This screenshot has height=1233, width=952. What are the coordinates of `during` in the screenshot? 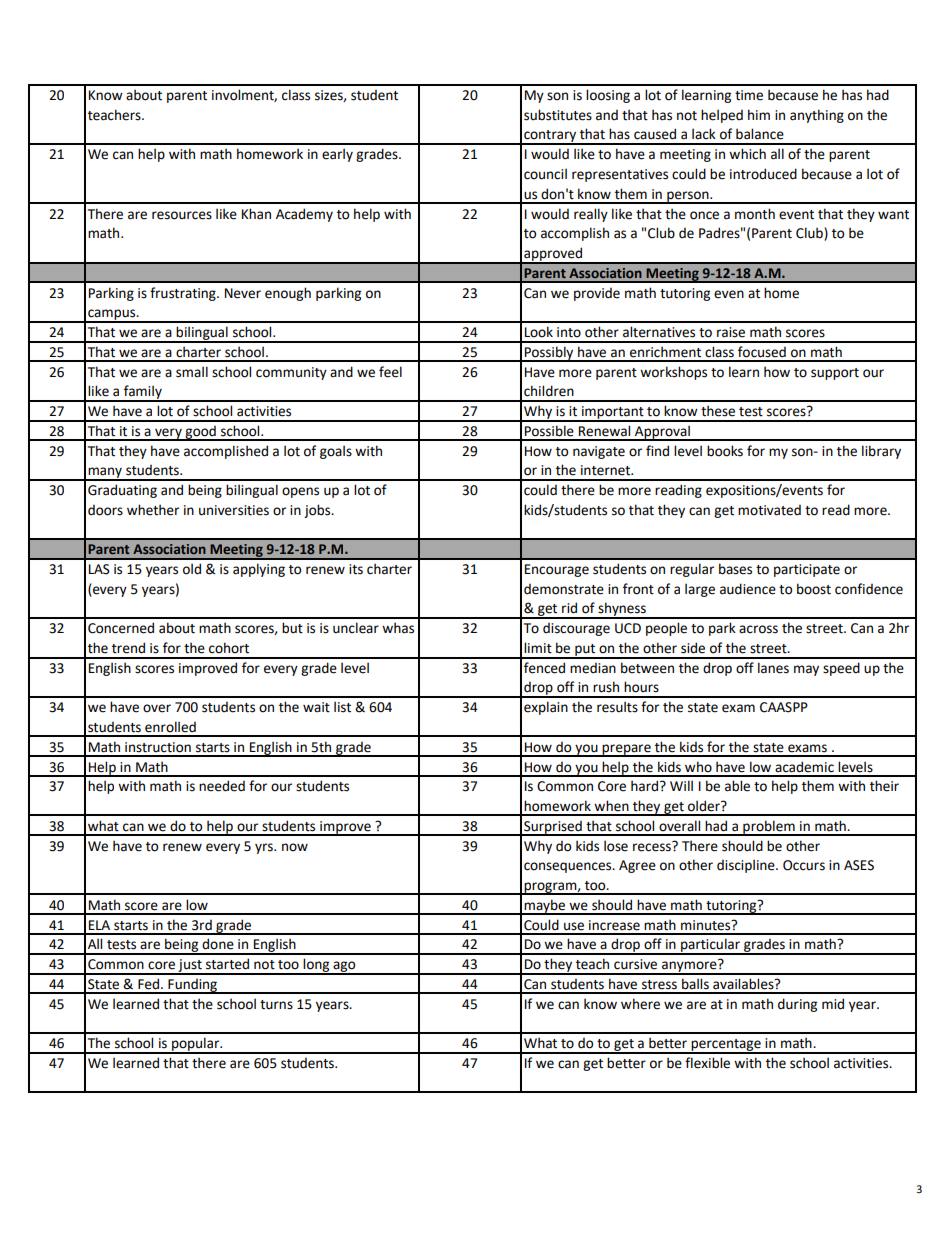 It's located at (797, 1005).
